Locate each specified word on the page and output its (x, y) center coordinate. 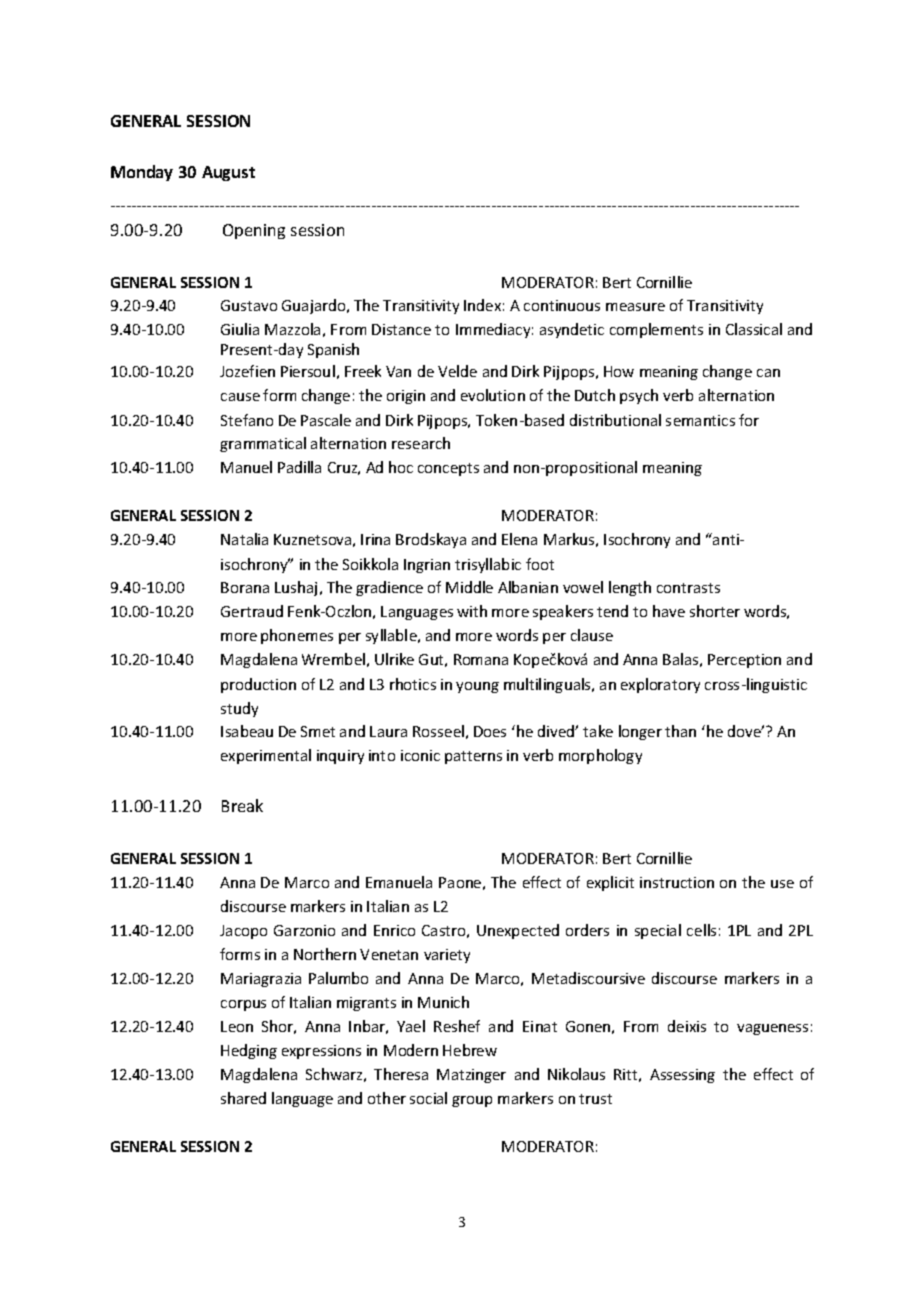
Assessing (682, 1076)
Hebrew (470, 1050)
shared (243, 1098)
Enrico (394, 930)
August (228, 173)
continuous (562, 305)
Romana (481, 659)
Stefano (247, 420)
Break (242, 805)
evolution (493, 395)
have (669, 611)
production (258, 685)
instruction (677, 882)
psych (639, 396)
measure (635, 307)
